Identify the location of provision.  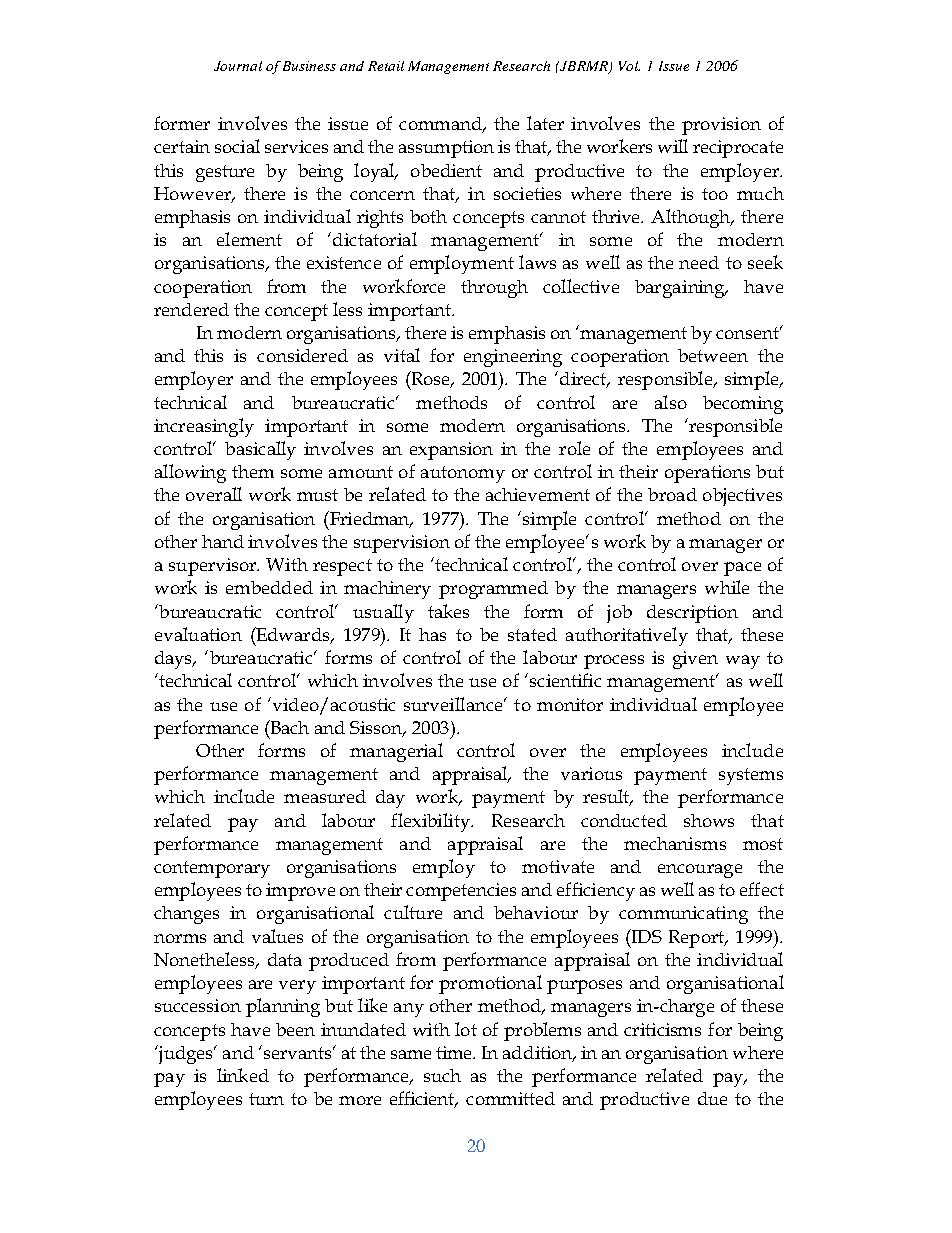
(721, 126).
